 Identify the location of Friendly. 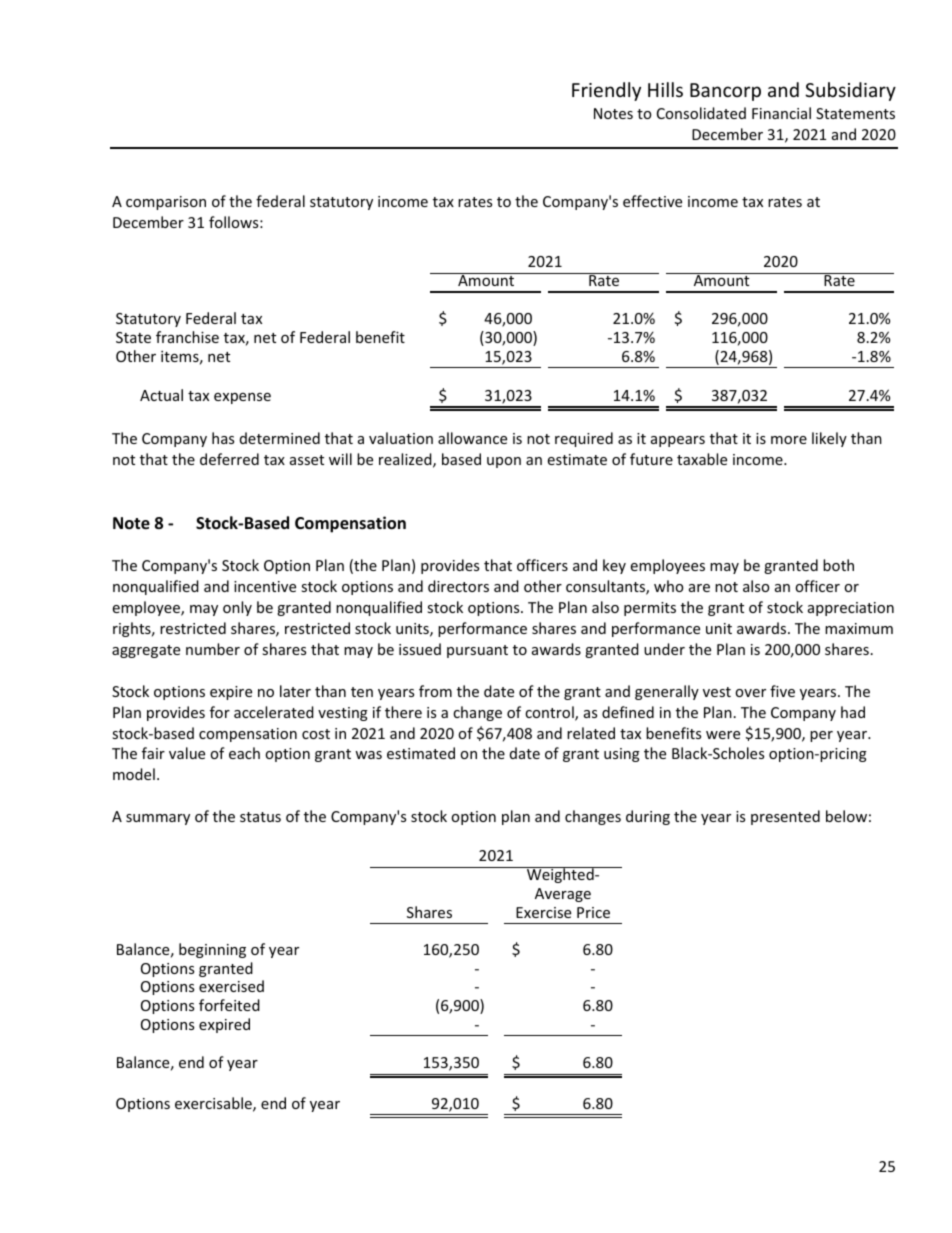
(606, 91).
